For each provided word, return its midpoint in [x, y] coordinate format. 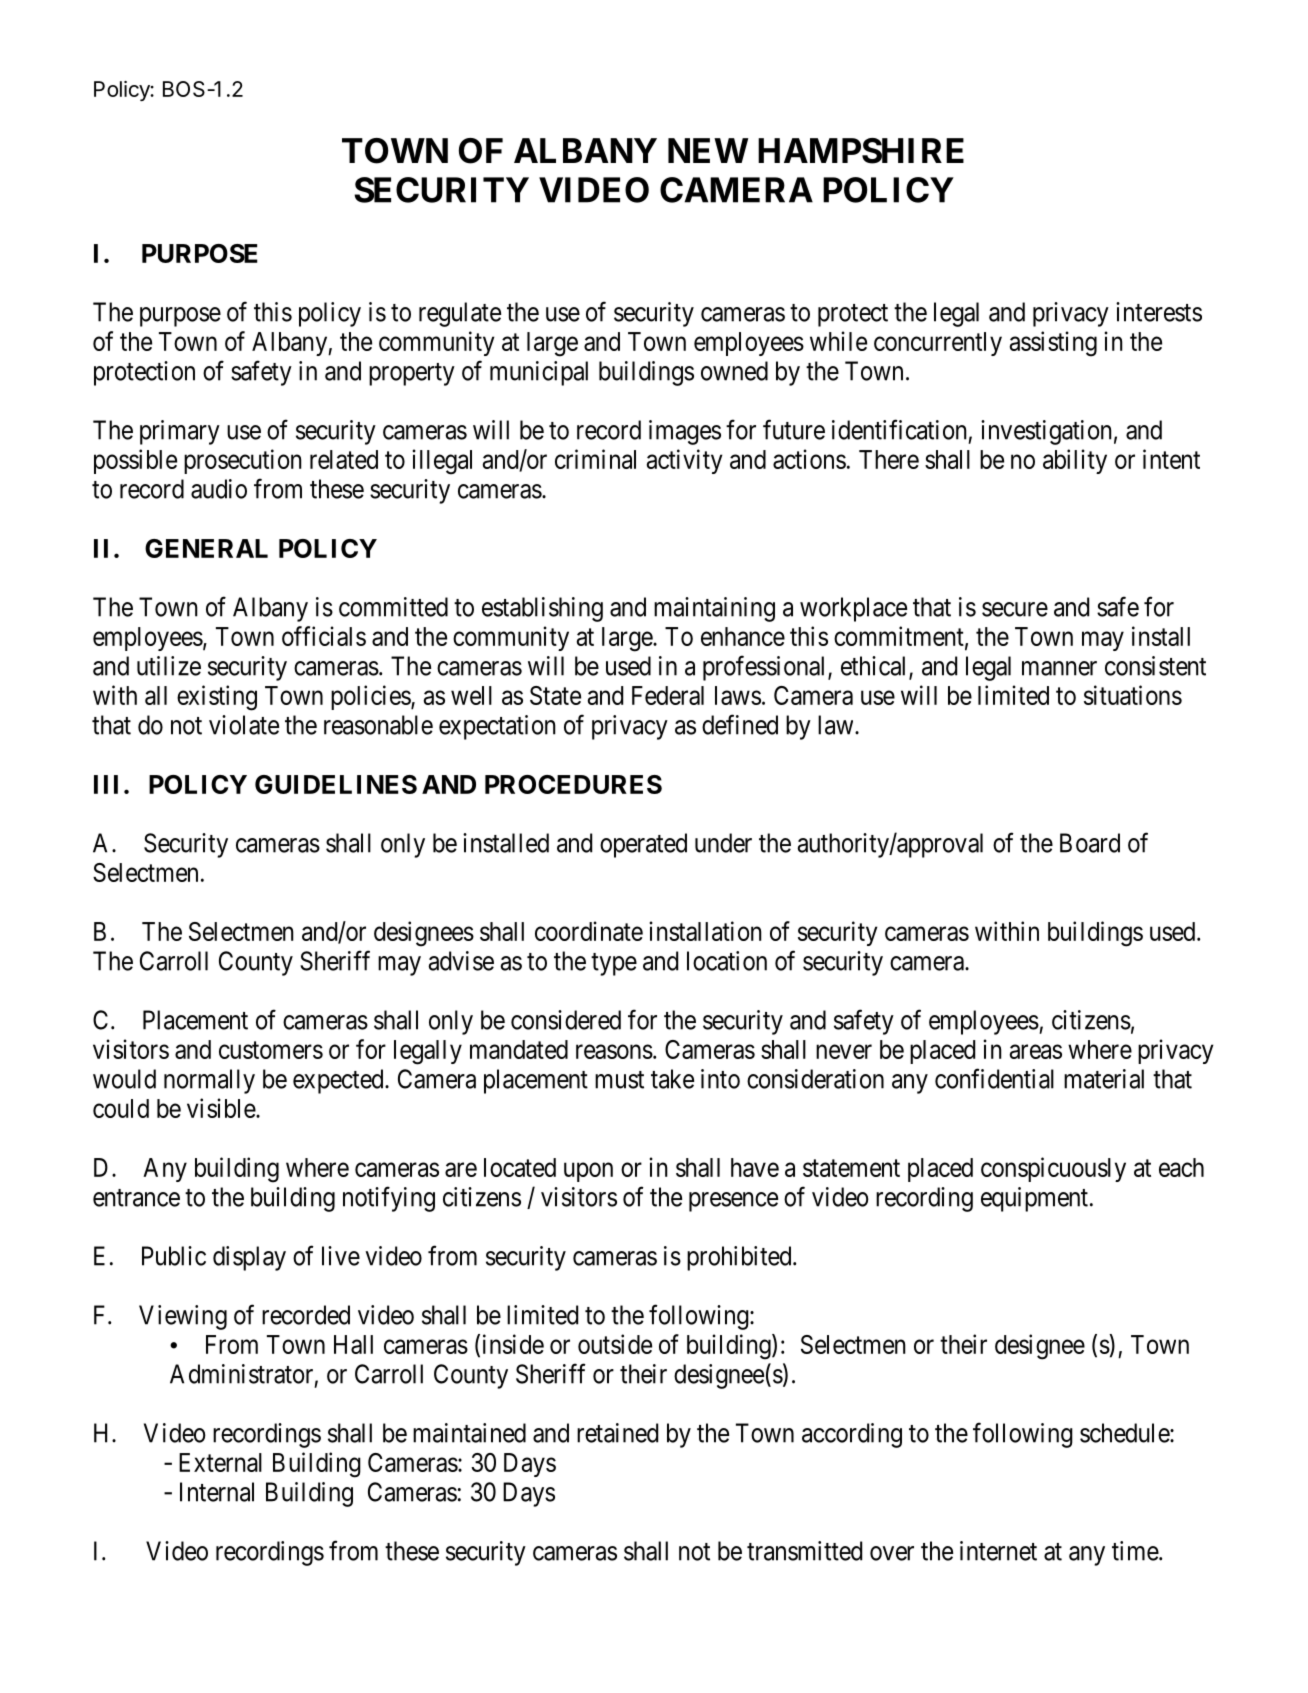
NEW [708, 150]
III [106, 784]
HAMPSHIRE [861, 151]
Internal [217, 1492]
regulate [460, 314]
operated [643, 845]
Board [1090, 843]
